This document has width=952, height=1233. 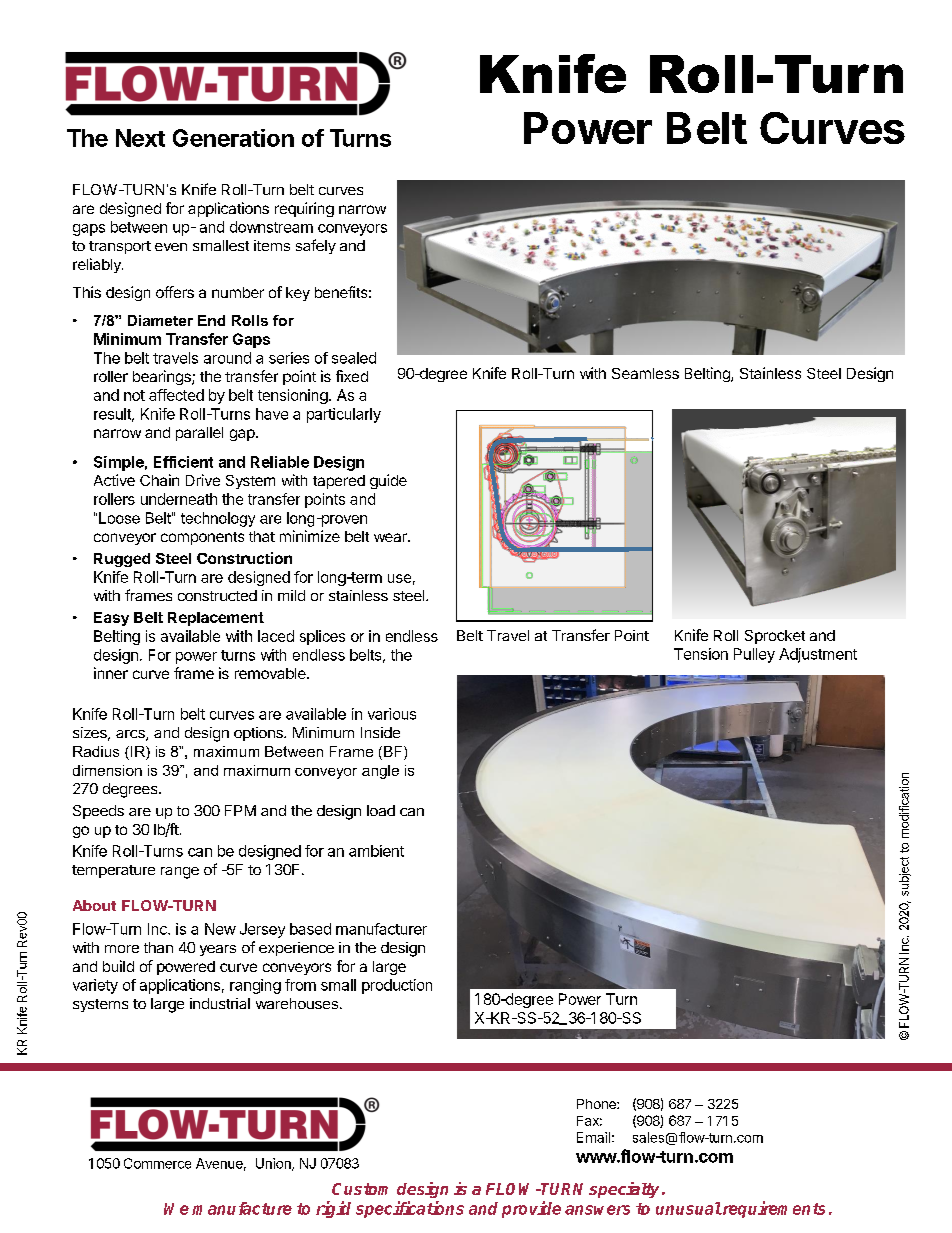 I want to click on Next, so click(x=140, y=138).
